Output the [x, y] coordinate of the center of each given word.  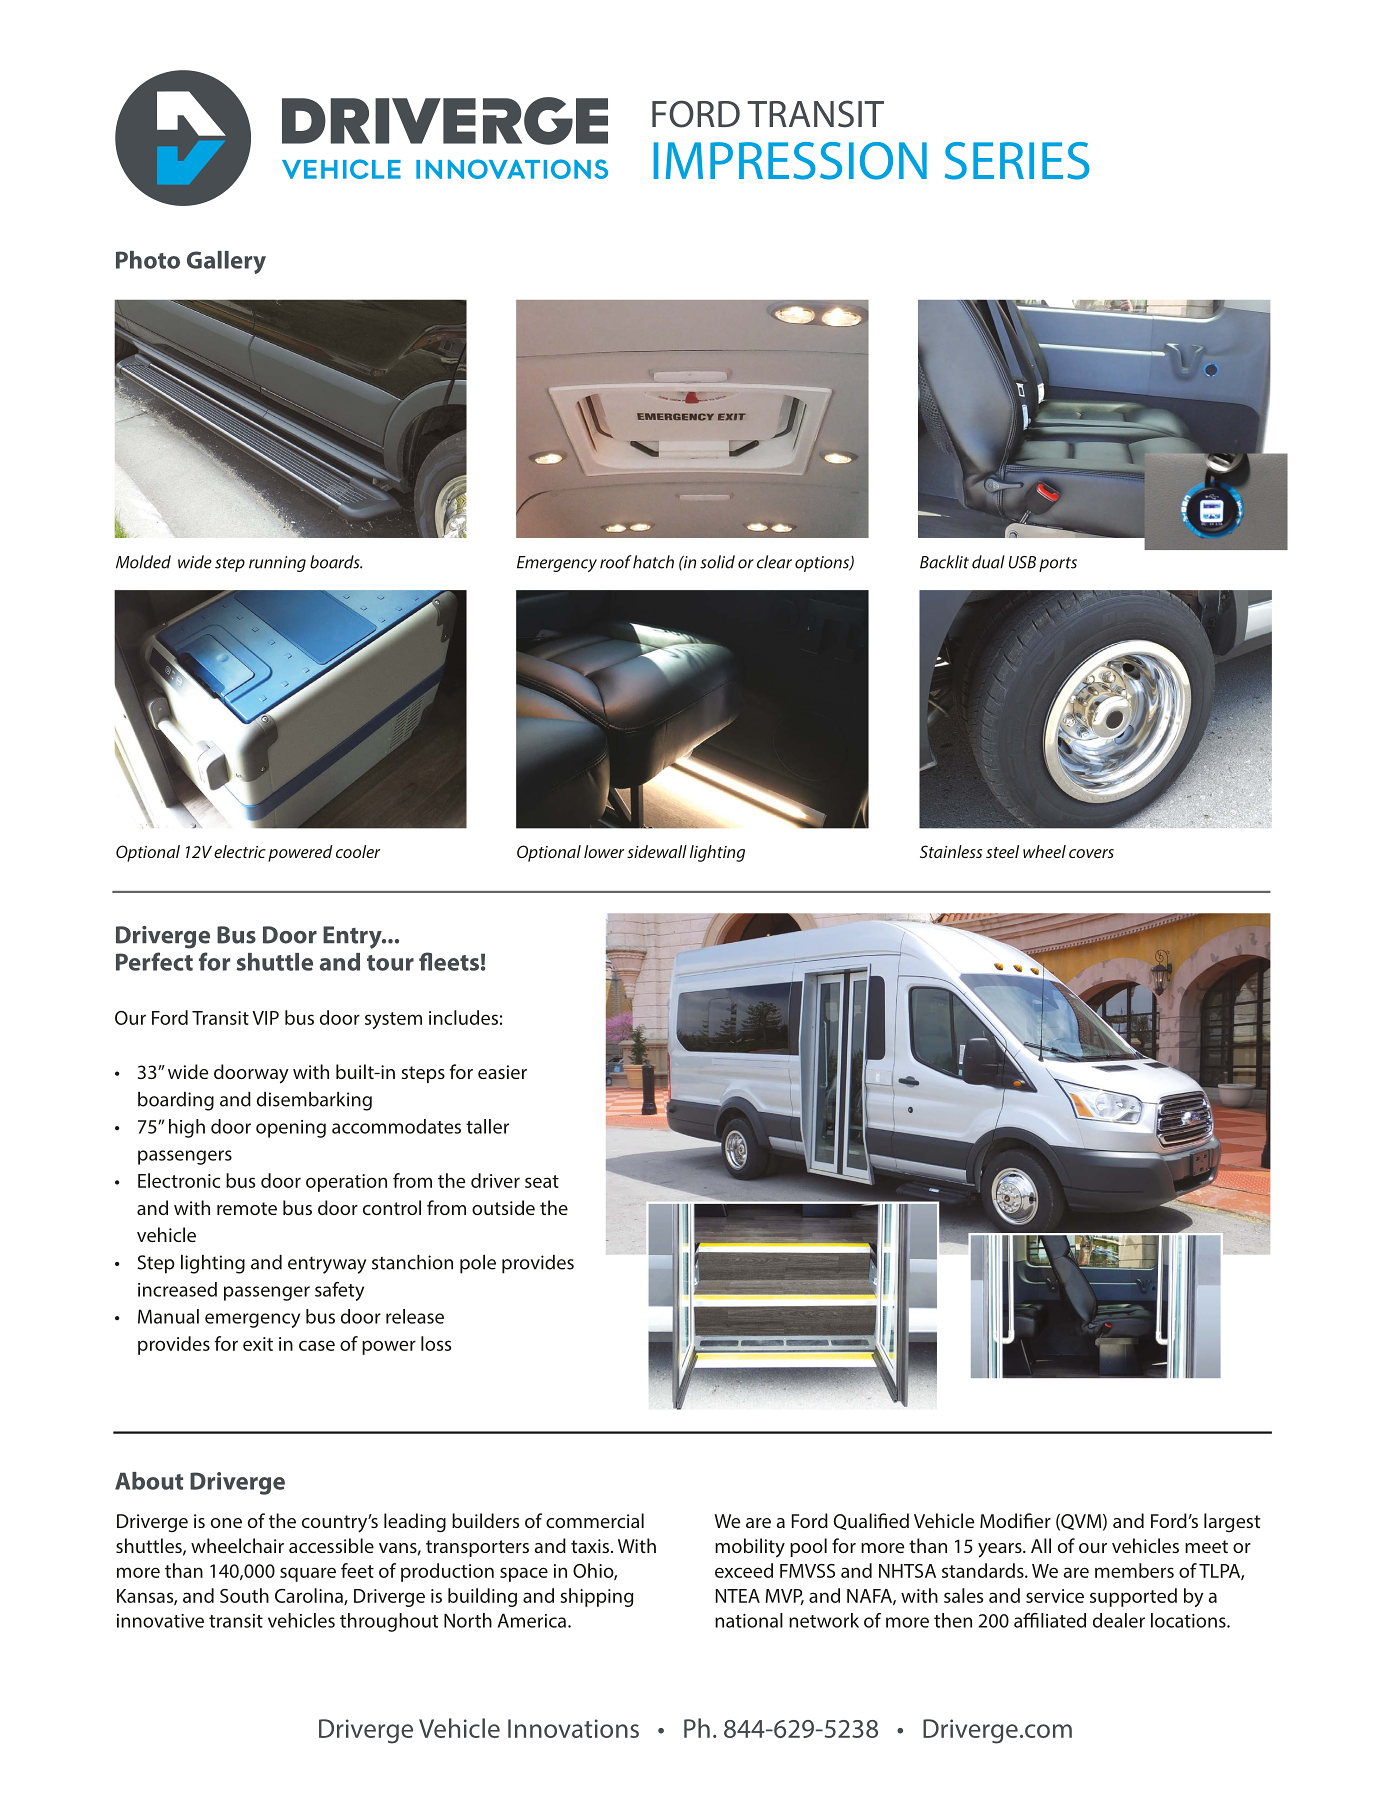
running [277, 564]
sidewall [657, 851]
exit [258, 1344]
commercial [595, 1520]
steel [1002, 851]
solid [717, 562]
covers [1091, 853]
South [244, 1595]
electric [240, 851]
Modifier [1015, 1520]
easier [502, 1072]
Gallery [226, 262]
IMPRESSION [790, 161]
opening [291, 1129]
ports [1058, 564]
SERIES [1017, 161]
